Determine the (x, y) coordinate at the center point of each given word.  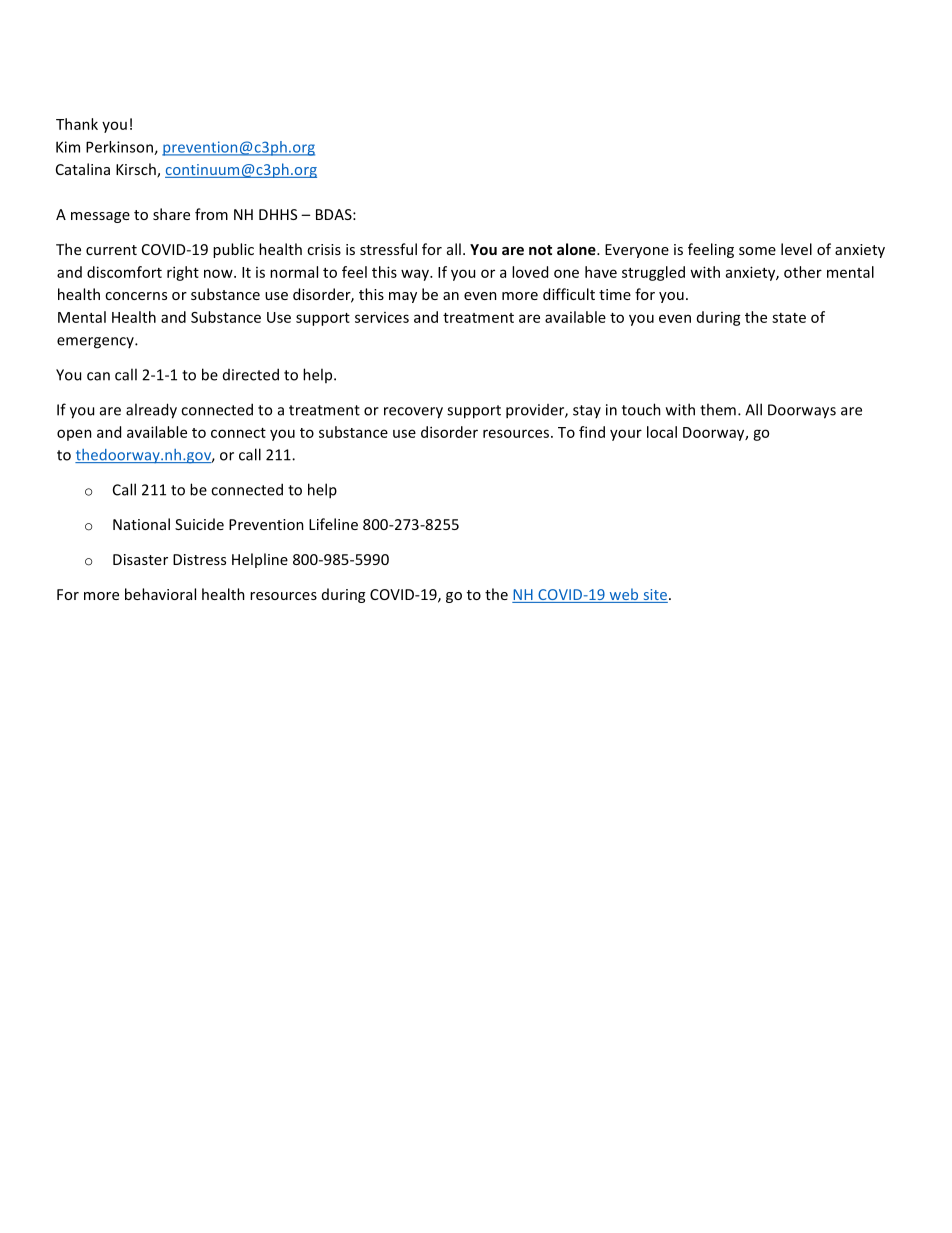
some (757, 251)
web (624, 595)
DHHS (278, 214)
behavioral (160, 594)
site (654, 596)
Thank (77, 124)
